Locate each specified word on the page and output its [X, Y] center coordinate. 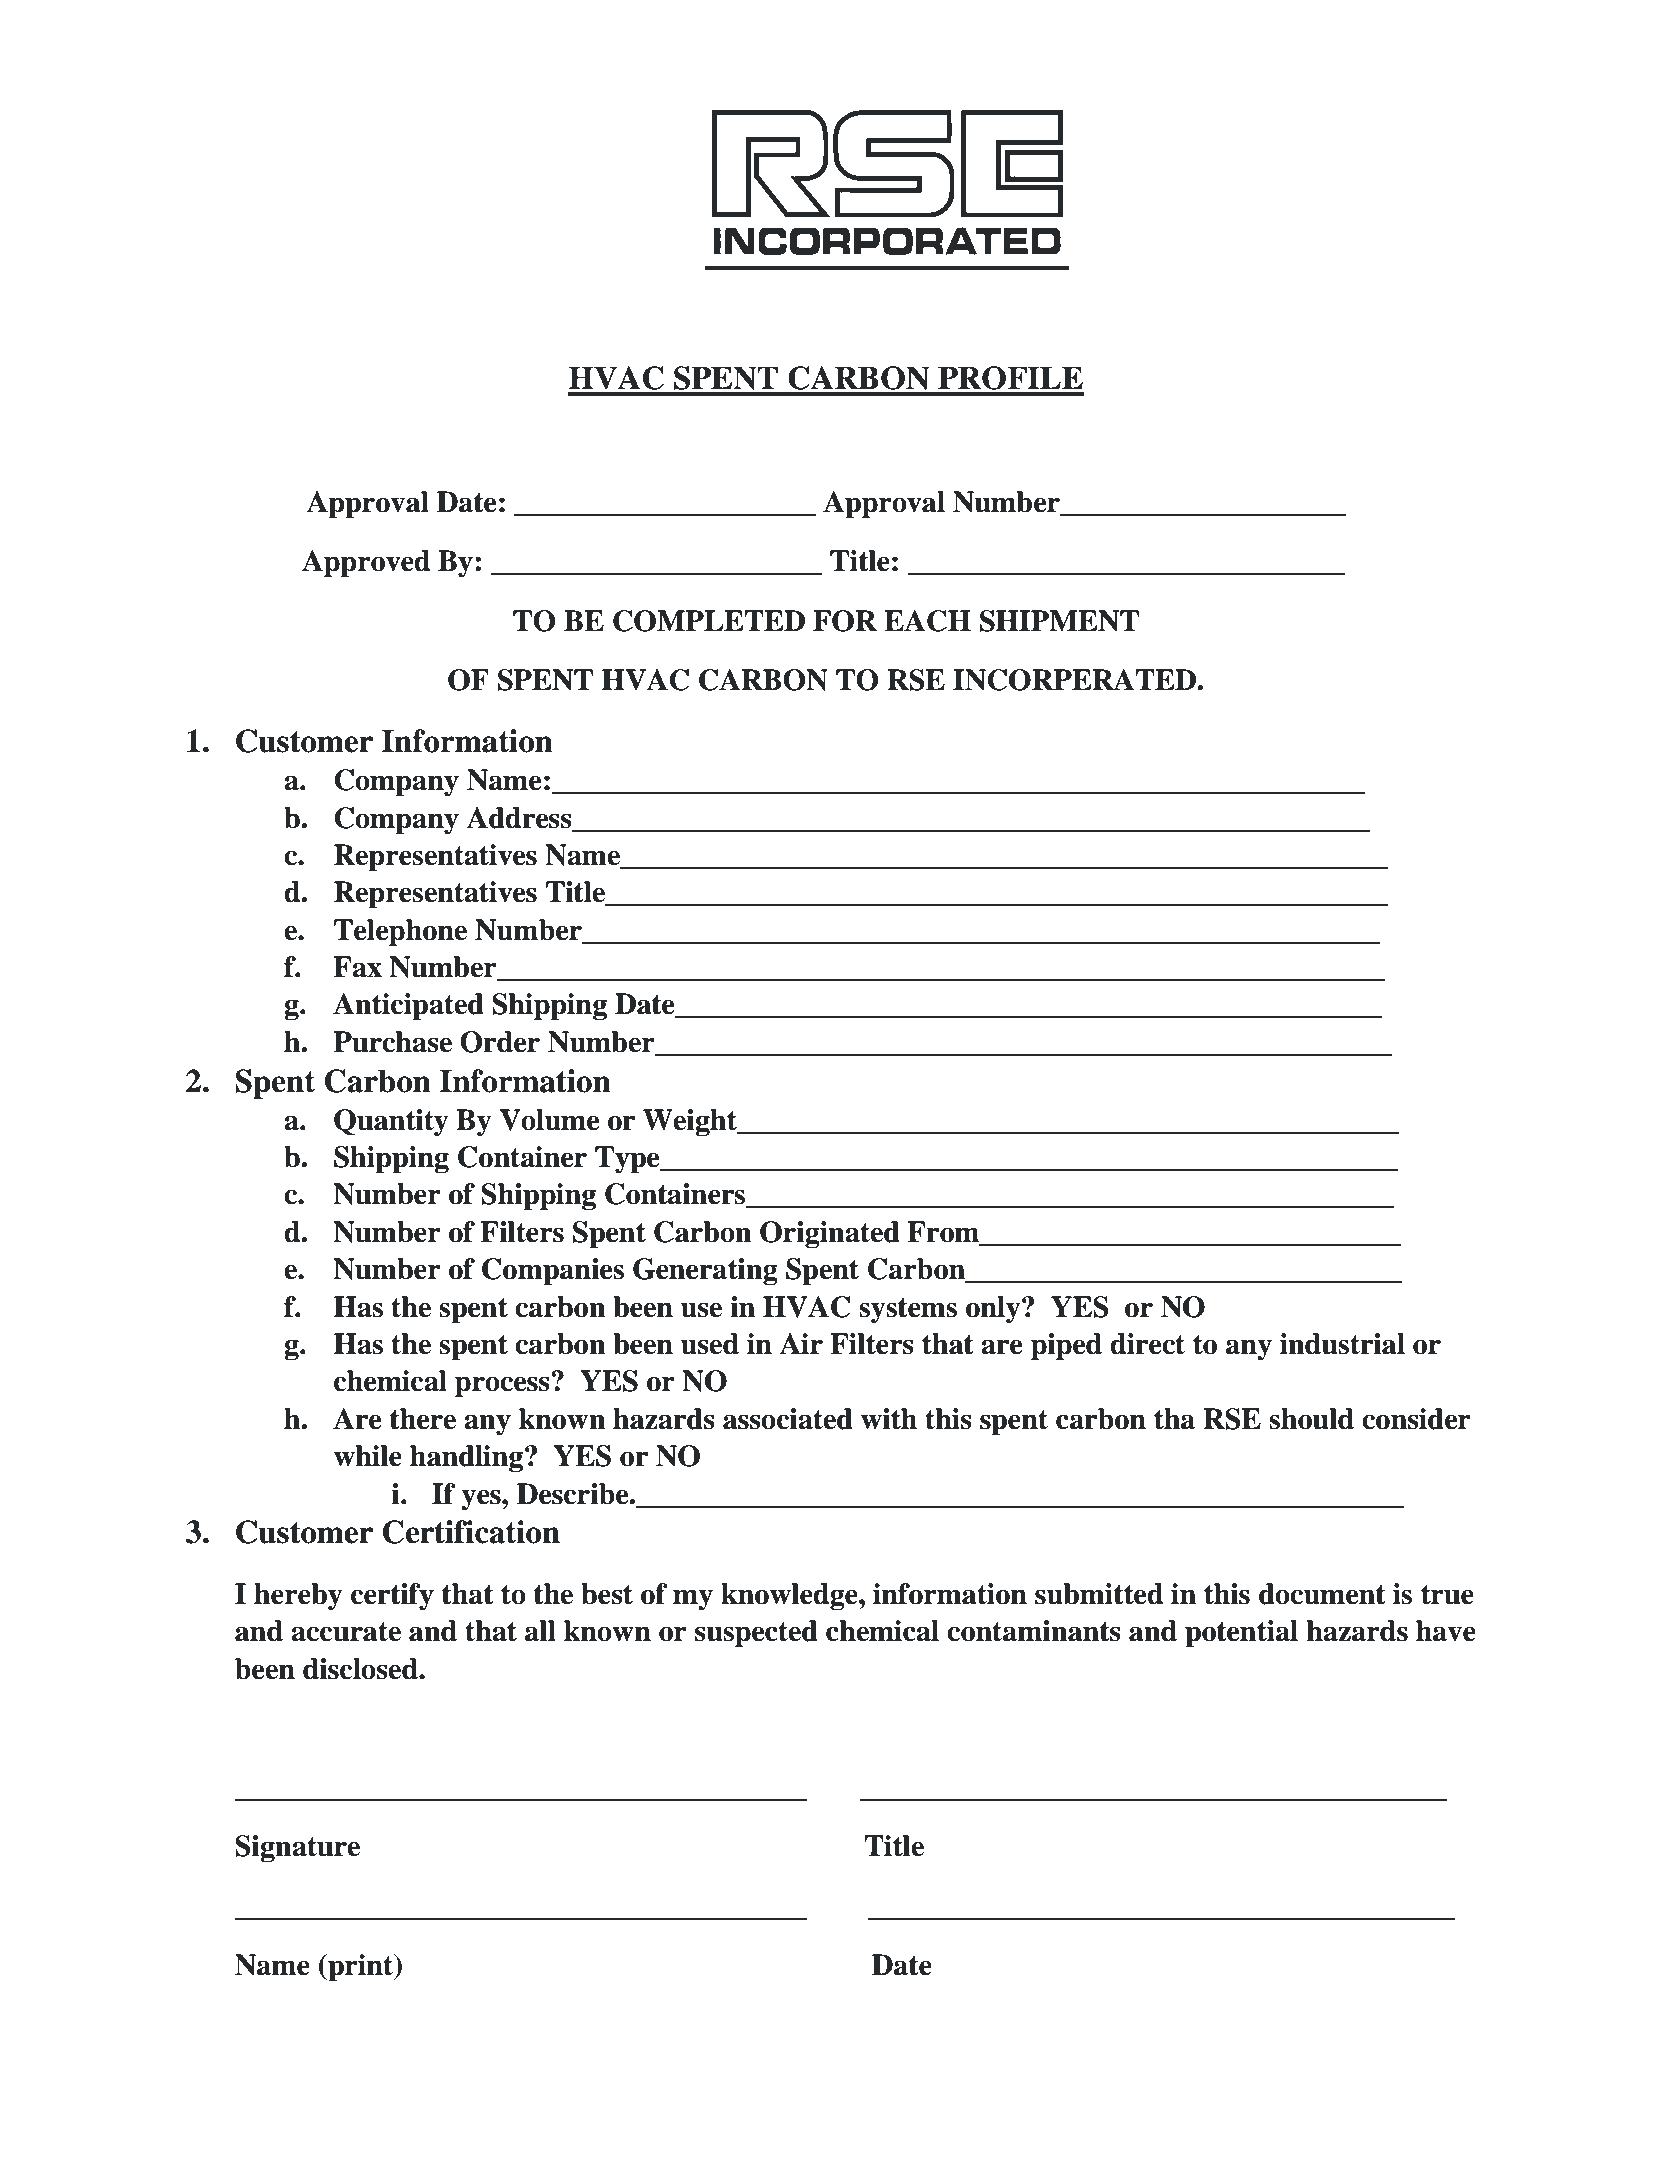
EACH [927, 621]
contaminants [1034, 1631]
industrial [1342, 1344]
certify [392, 1597]
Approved [366, 564]
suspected [756, 1634]
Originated [830, 1235]
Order [500, 1042]
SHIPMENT [1059, 621]
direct [1147, 1344]
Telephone [400, 933]
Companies [553, 1272]
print [361, 1968]
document [1322, 1594]
